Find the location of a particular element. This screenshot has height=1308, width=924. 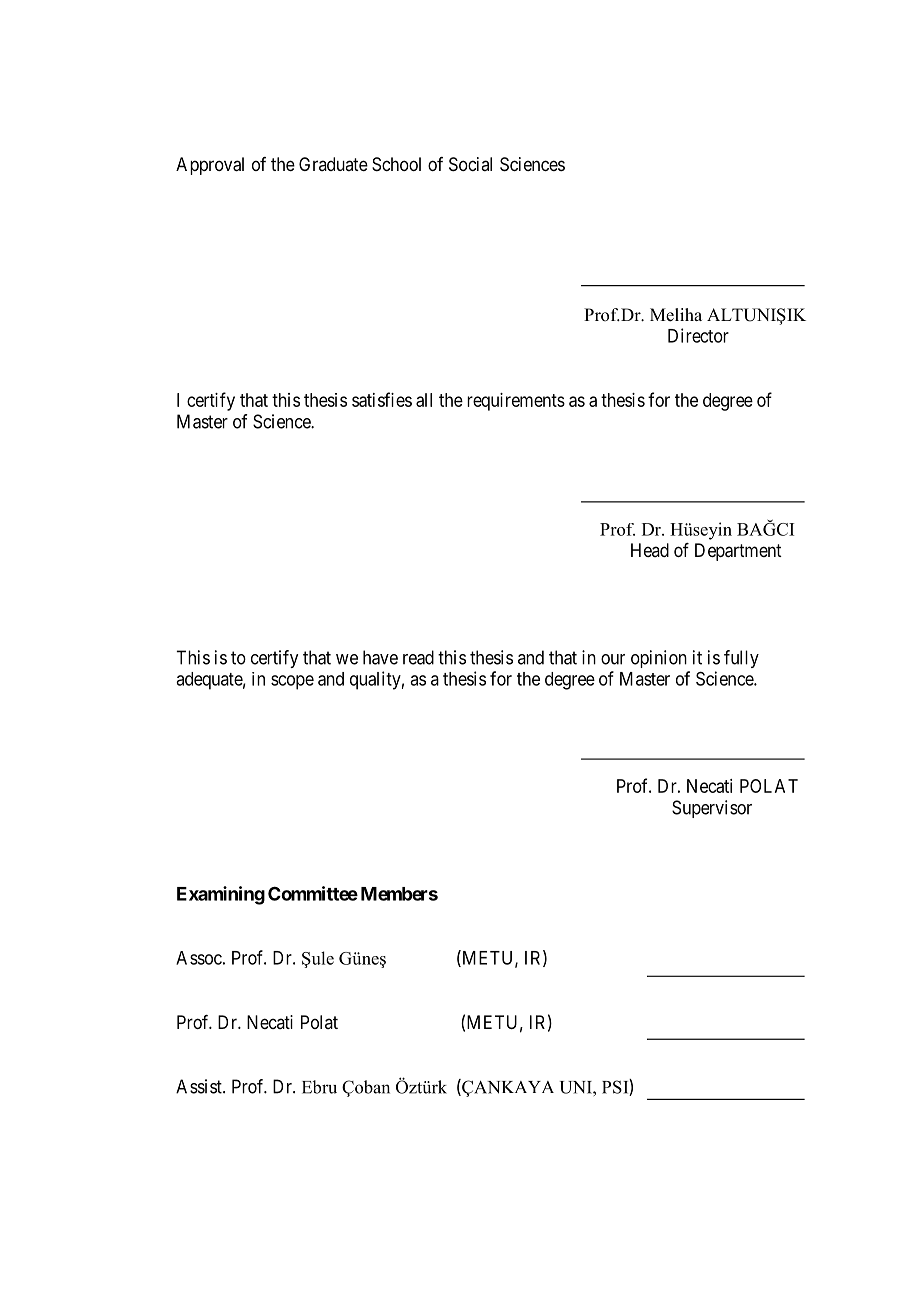

Approval is located at coordinates (210, 166).
